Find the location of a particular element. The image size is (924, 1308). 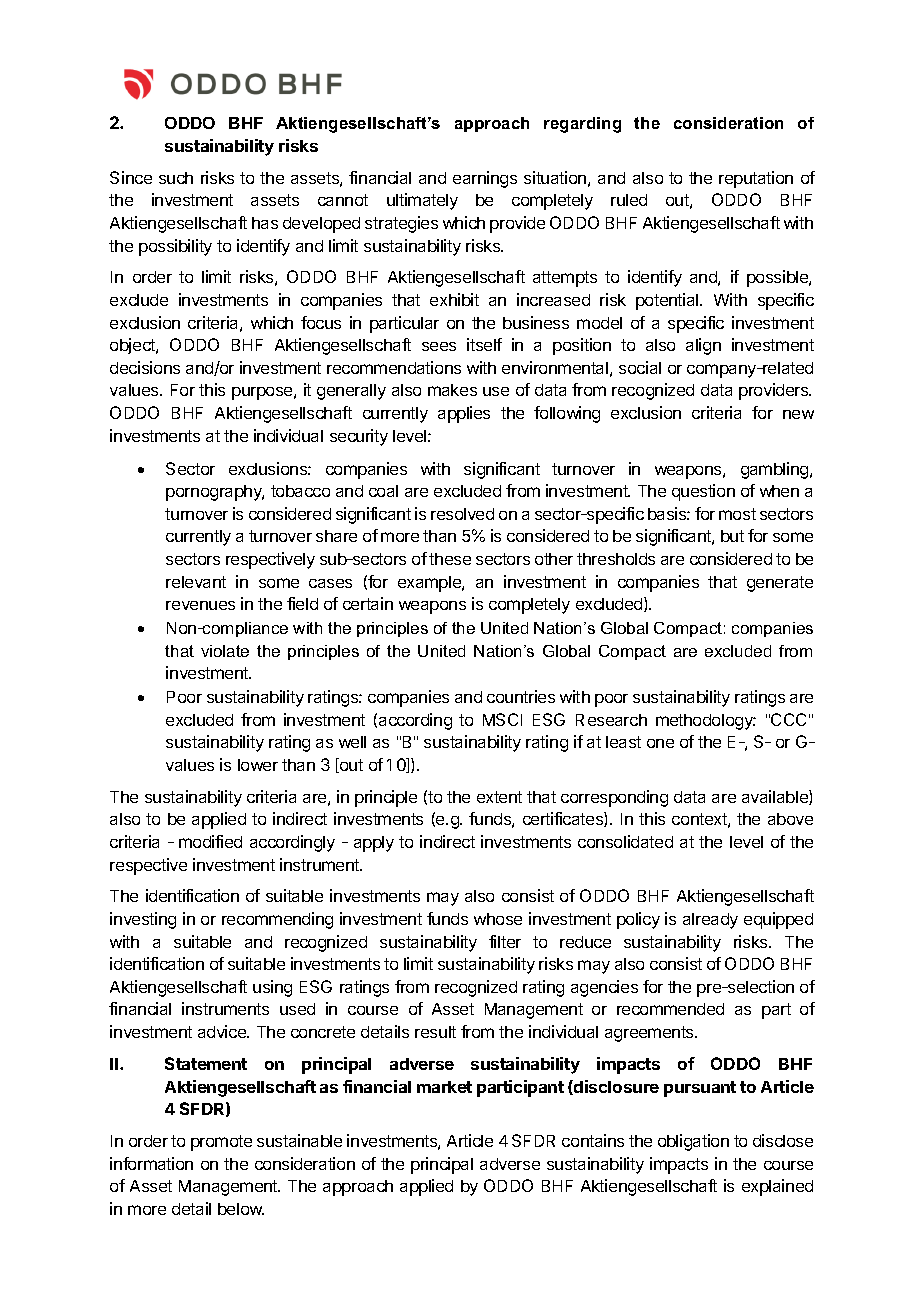

such is located at coordinates (176, 178).
